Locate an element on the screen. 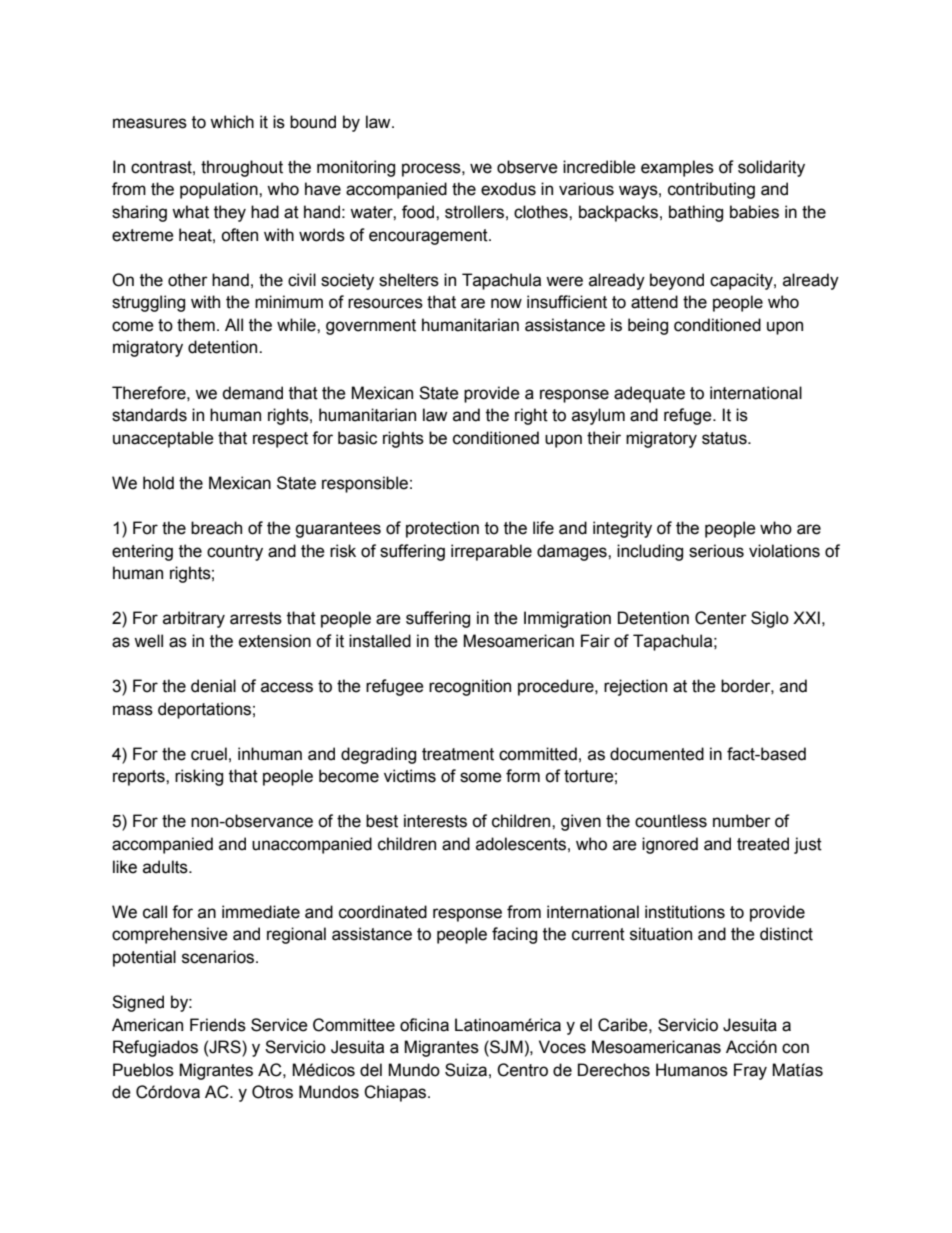  adults is located at coordinates (166, 867).
